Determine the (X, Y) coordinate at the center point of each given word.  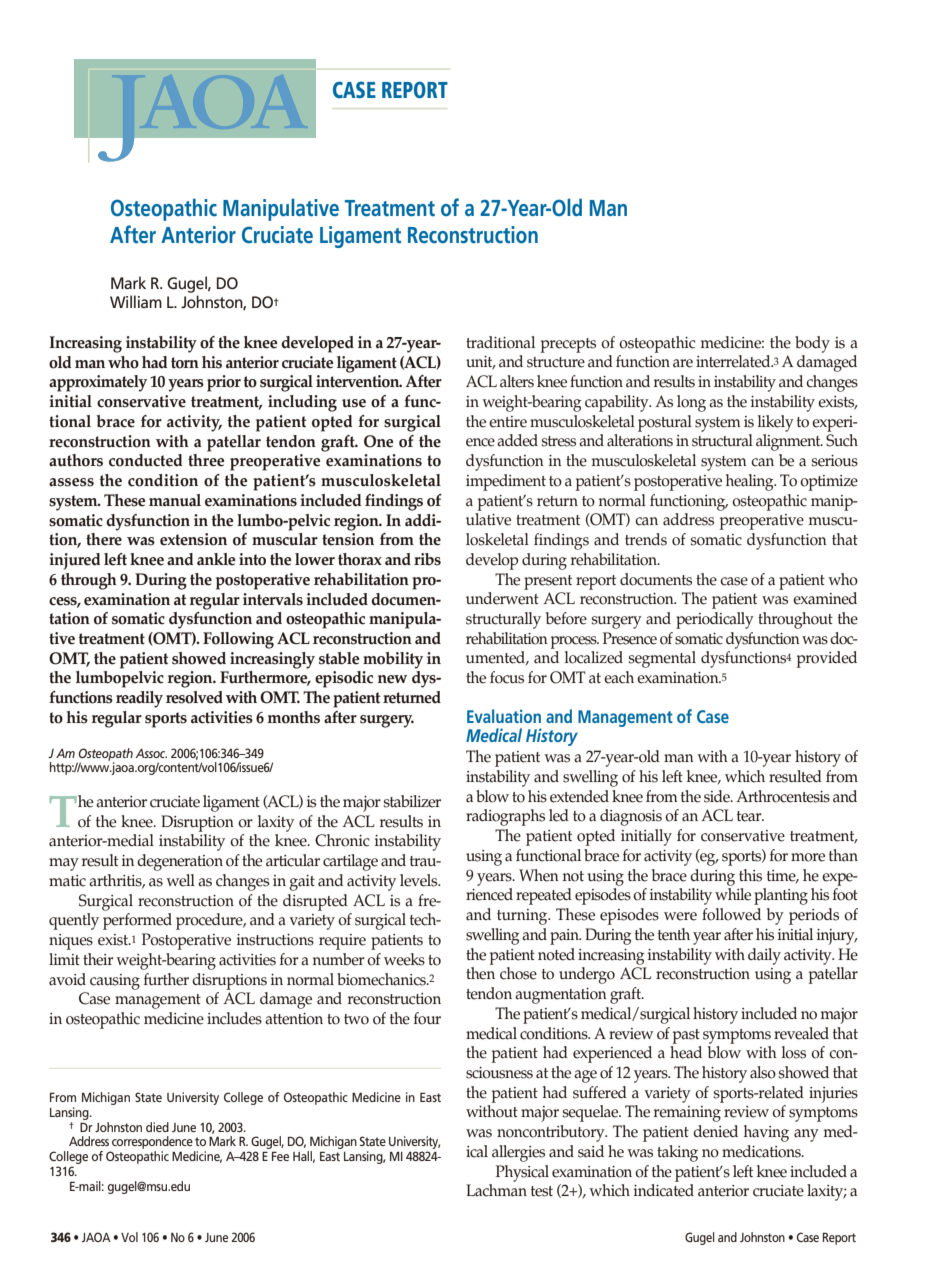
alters (517, 381)
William (136, 301)
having (766, 1133)
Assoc (151, 753)
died (157, 1127)
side (718, 796)
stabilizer (412, 801)
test (542, 1191)
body (812, 344)
